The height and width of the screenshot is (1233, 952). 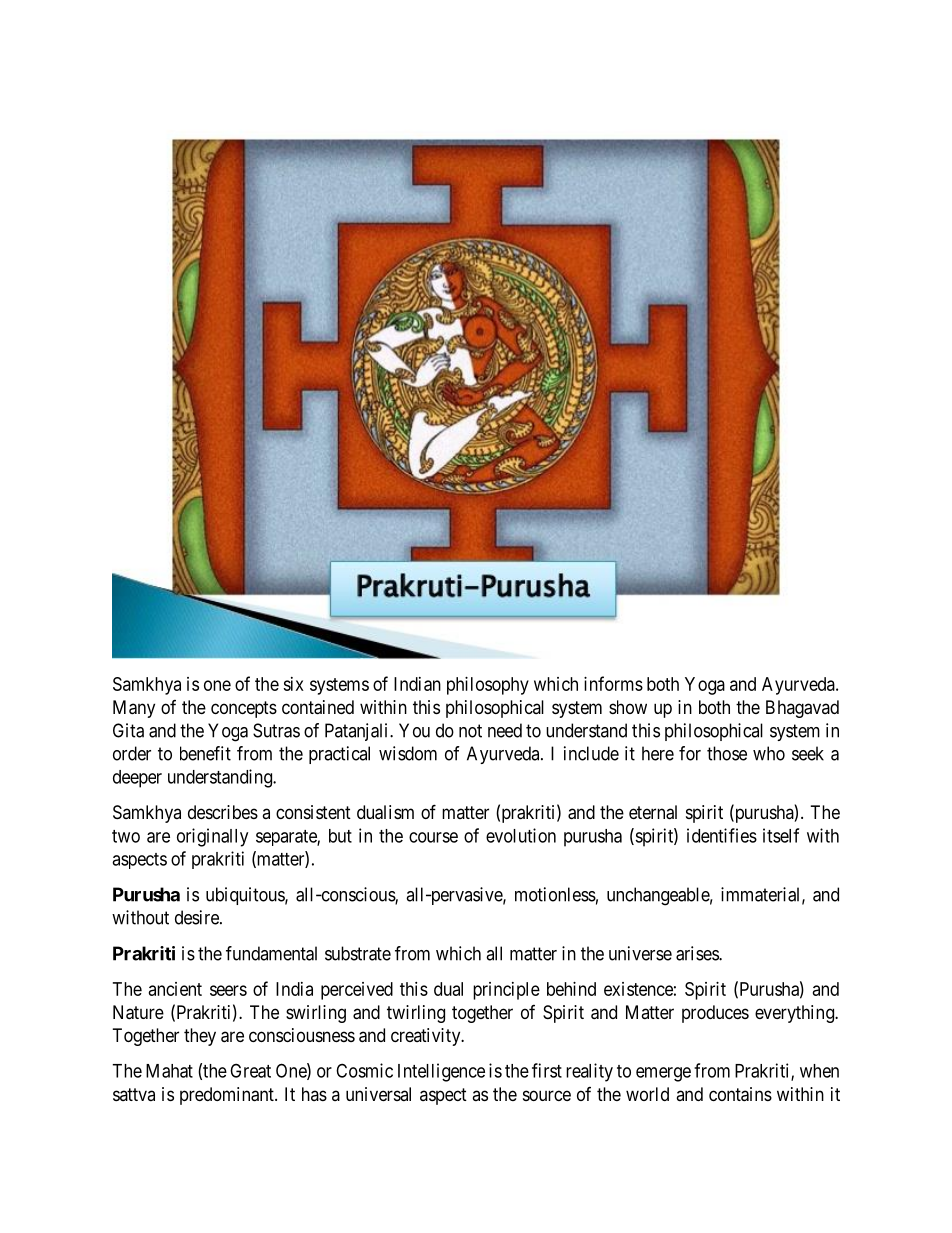 I want to click on Bhagavad, so click(x=802, y=709).
